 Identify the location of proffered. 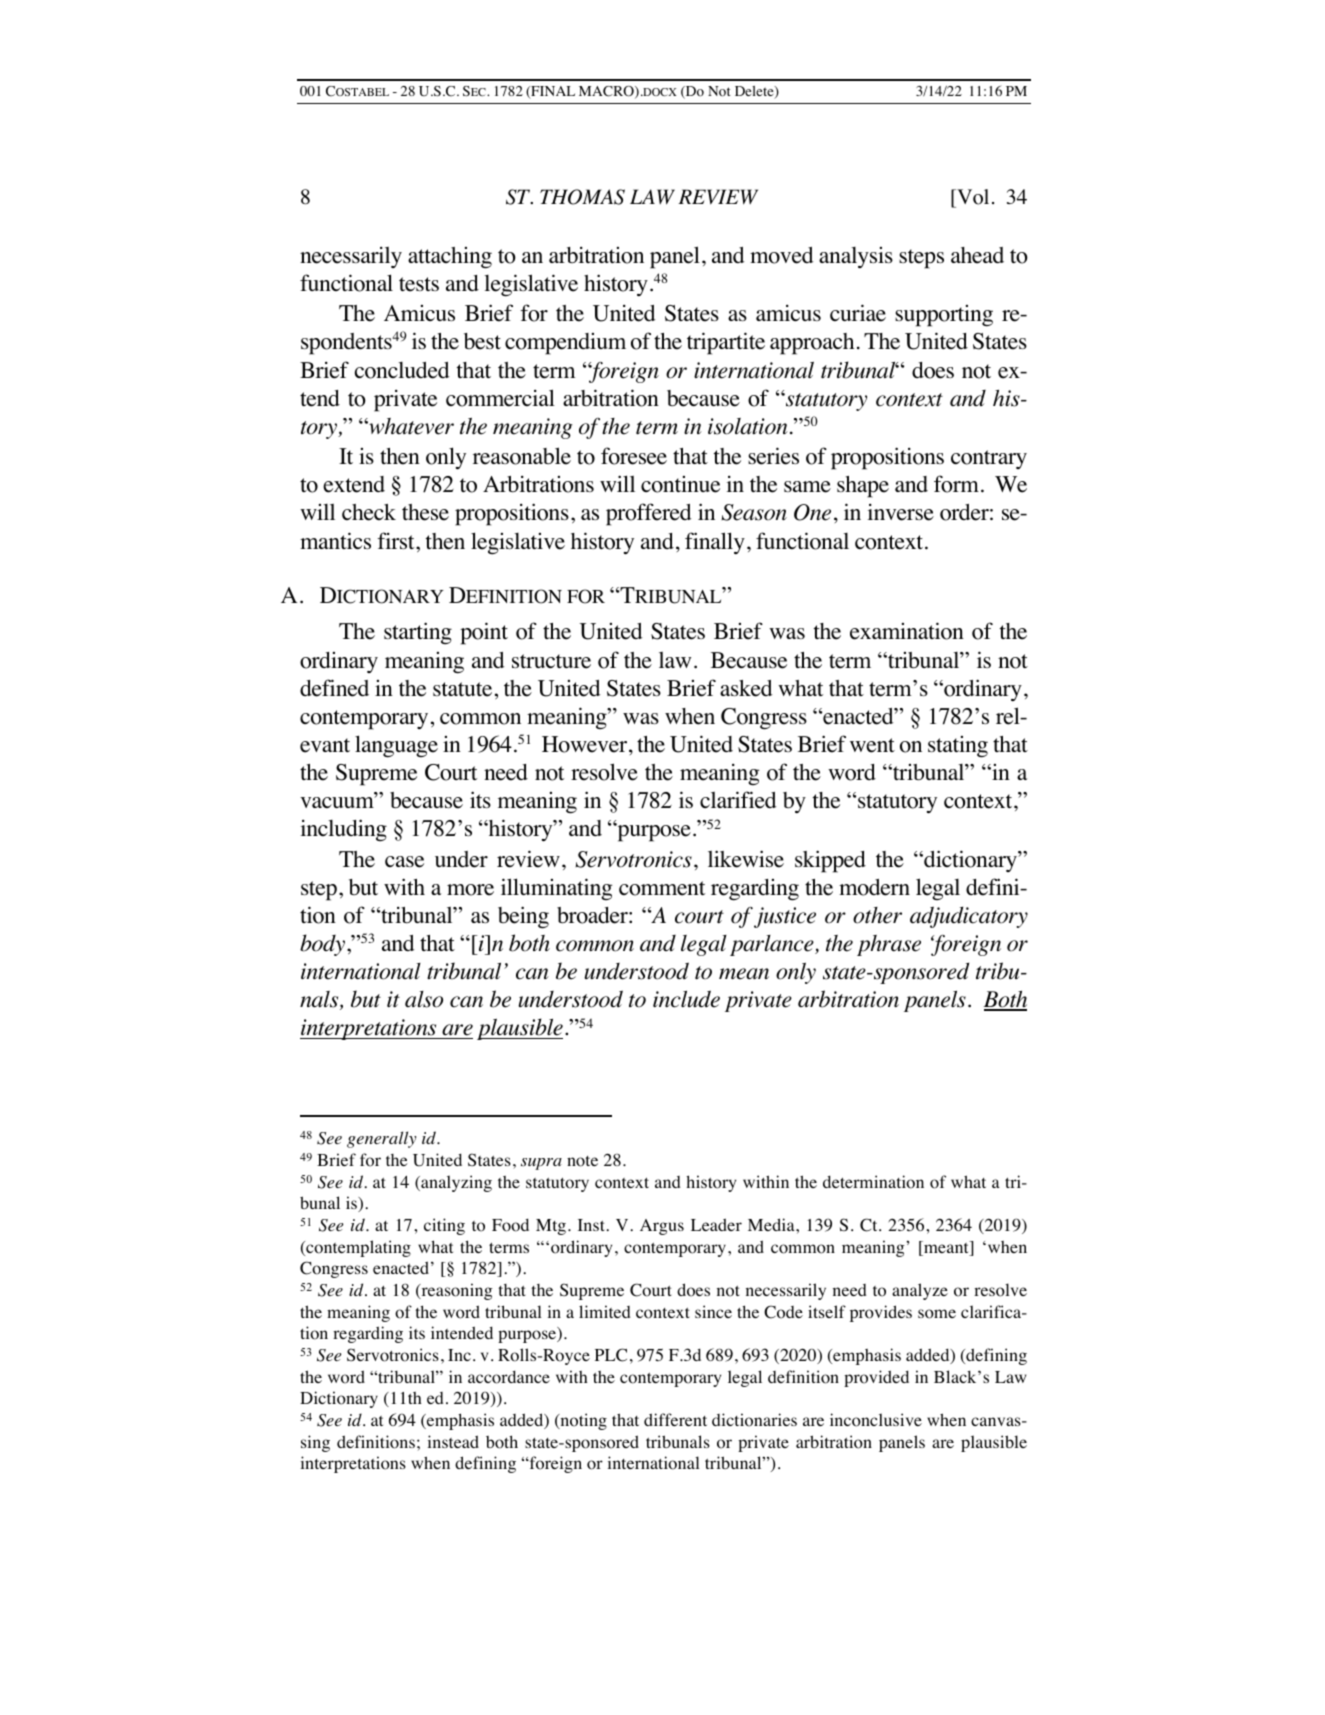
(649, 514).
